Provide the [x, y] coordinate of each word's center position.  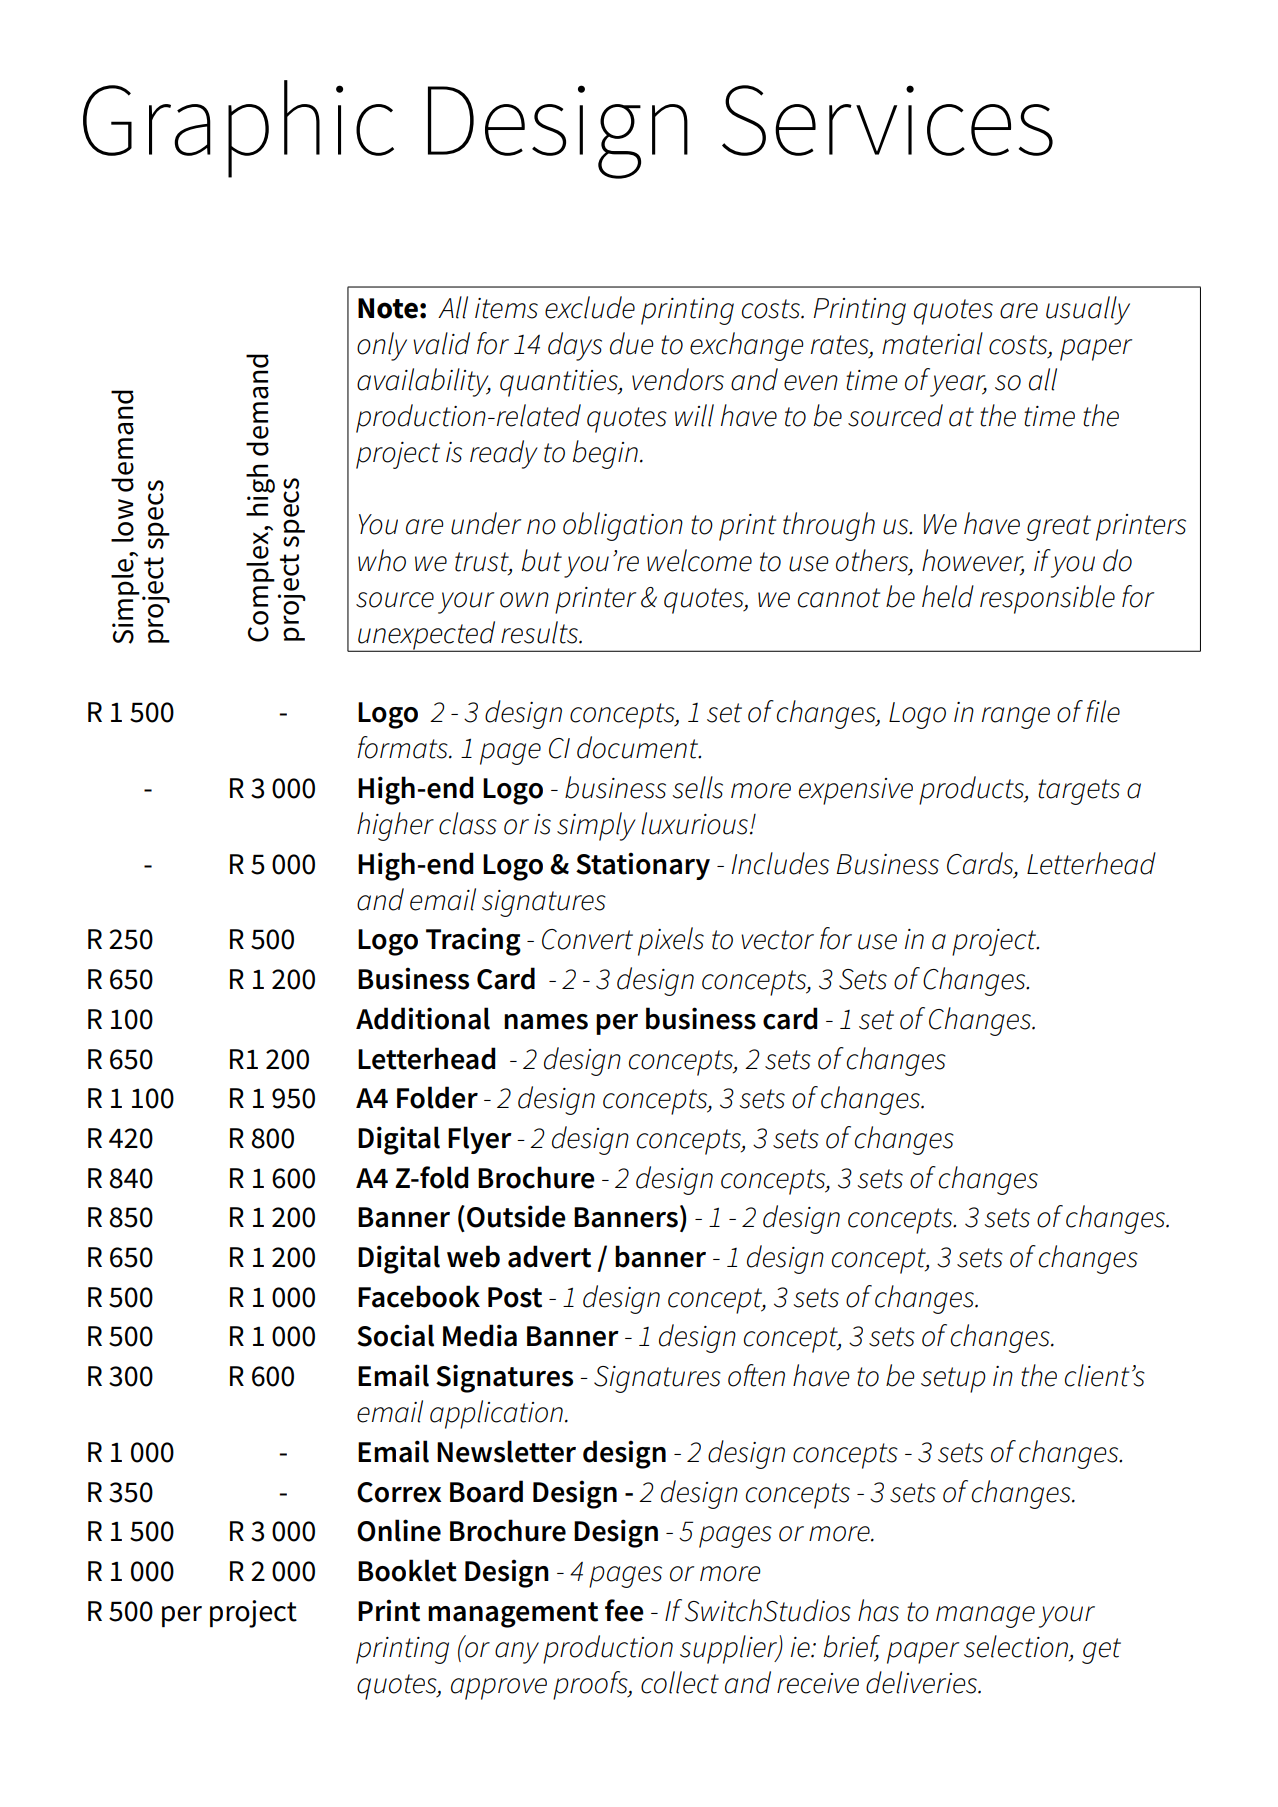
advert [549, 1256]
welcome [699, 560]
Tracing [473, 941]
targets [1079, 792]
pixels [671, 941]
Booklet [407, 1570]
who [382, 560]
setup [953, 1380]
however [973, 561]
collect [680, 1682]
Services [887, 120]
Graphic [238, 129]
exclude [590, 307]
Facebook [419, 1296]
